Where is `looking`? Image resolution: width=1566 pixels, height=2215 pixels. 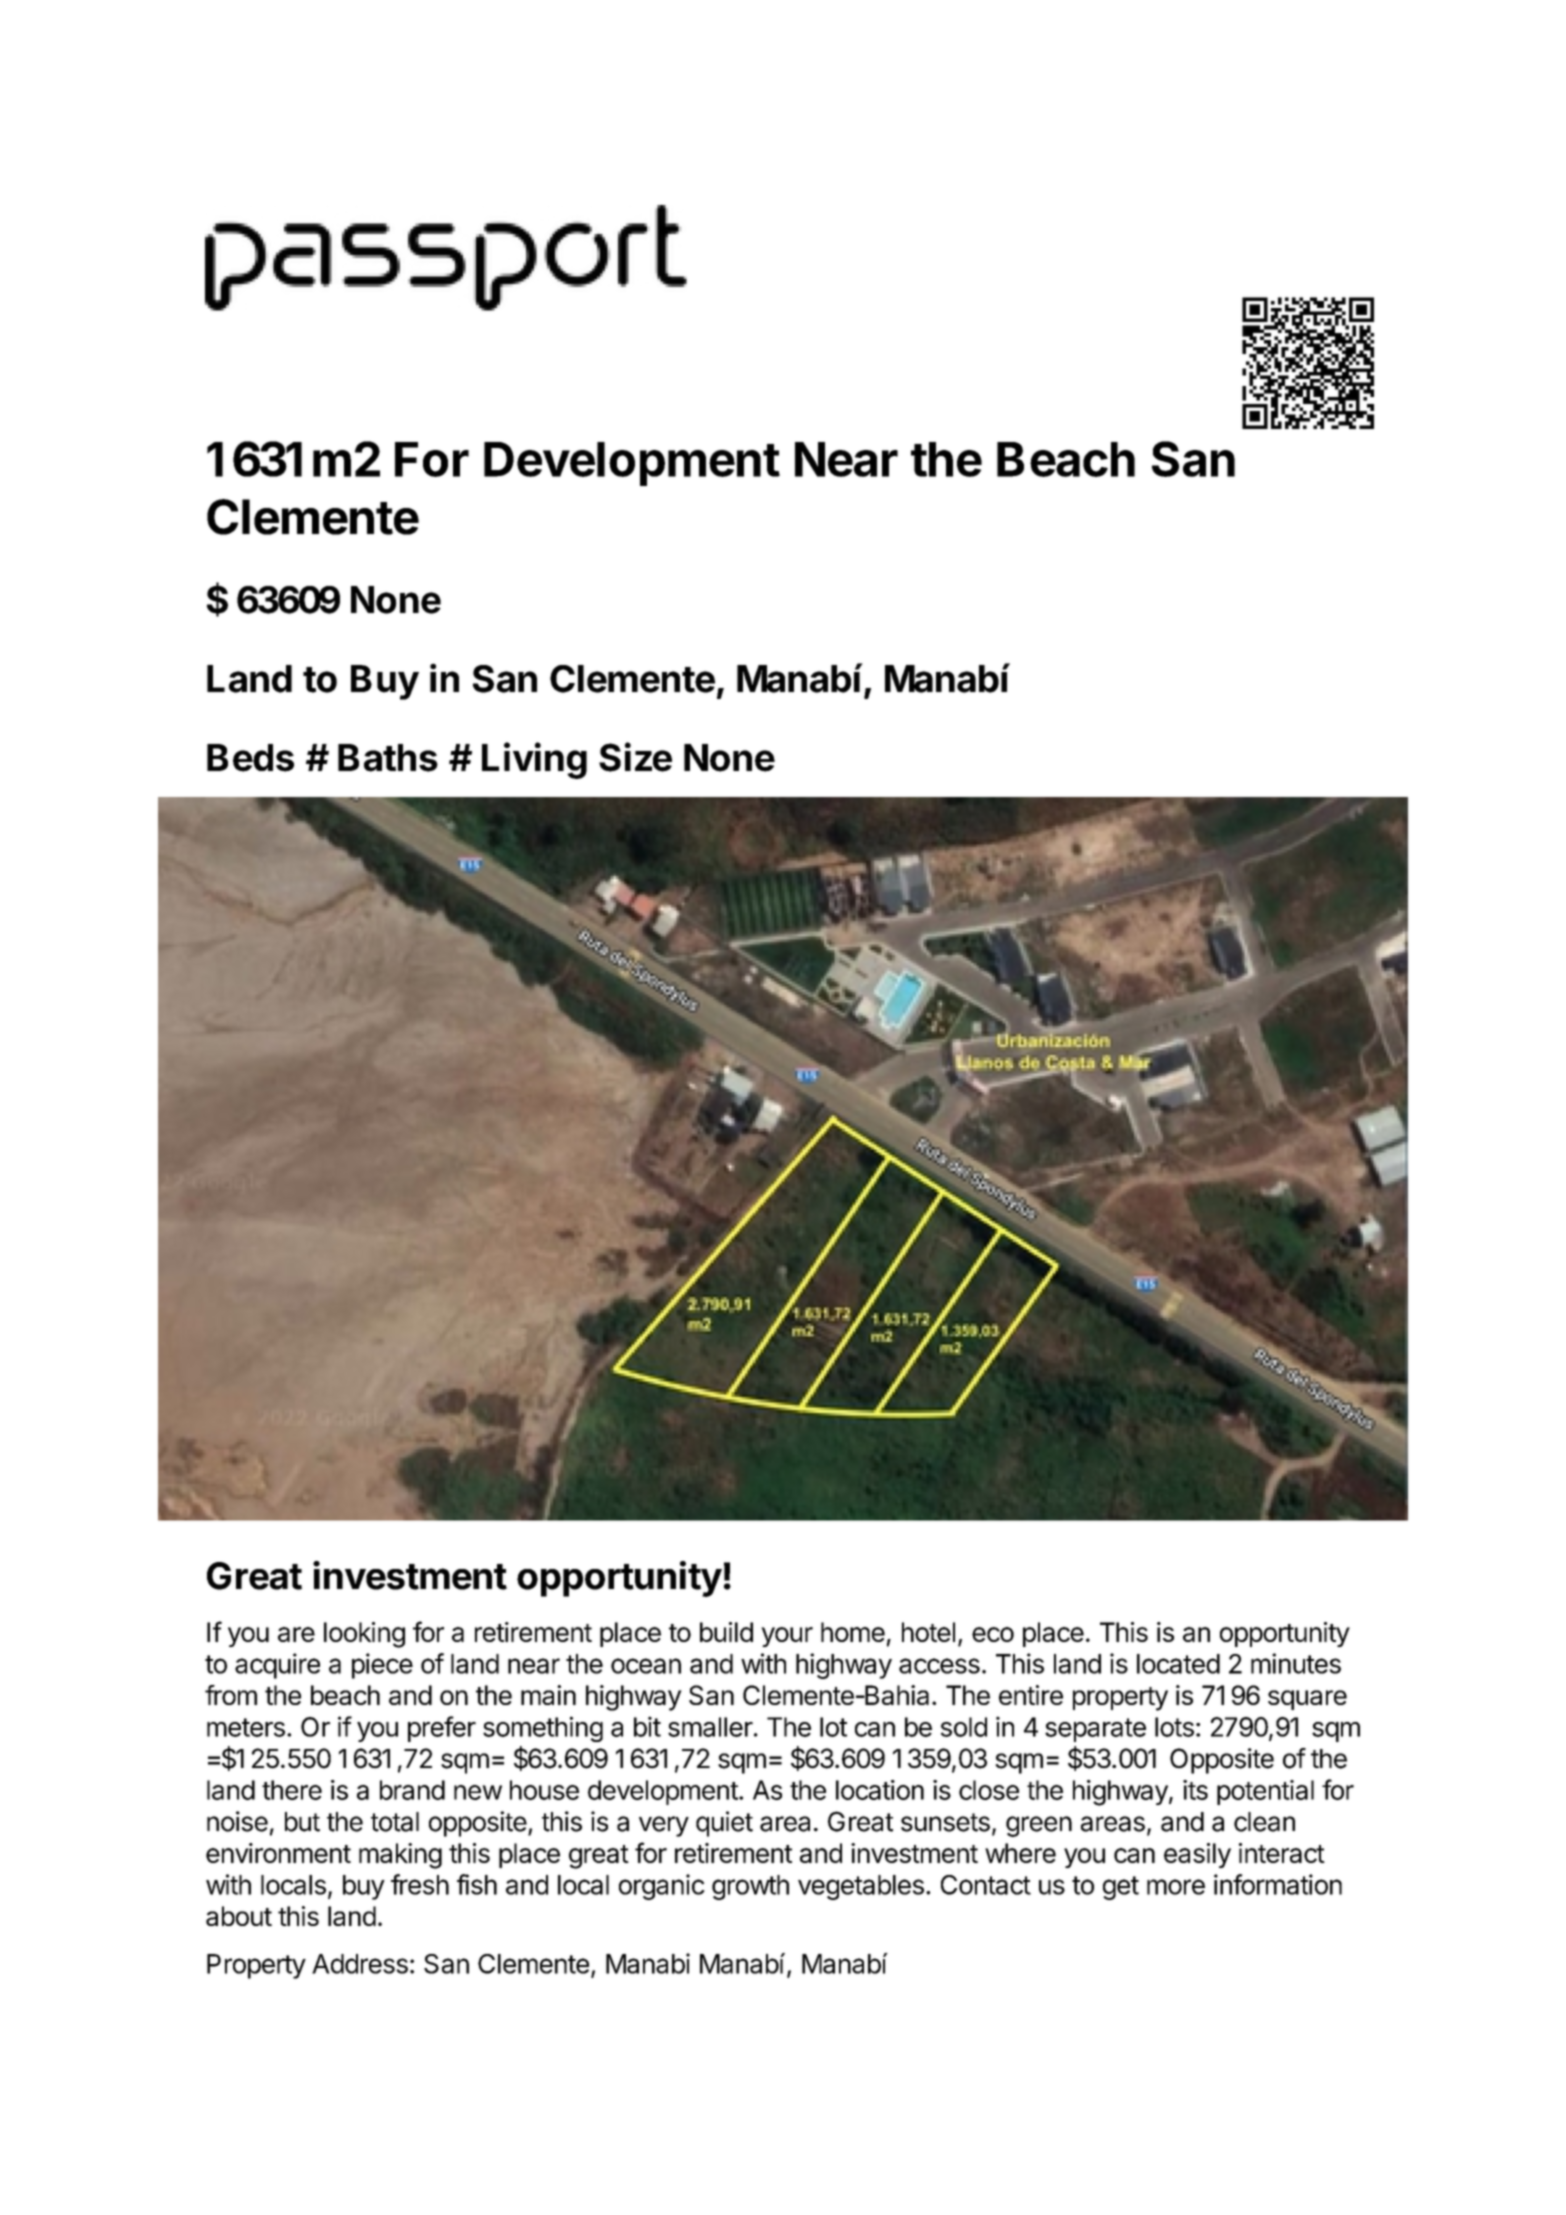 looking is located at coordinates (364, 1635).
